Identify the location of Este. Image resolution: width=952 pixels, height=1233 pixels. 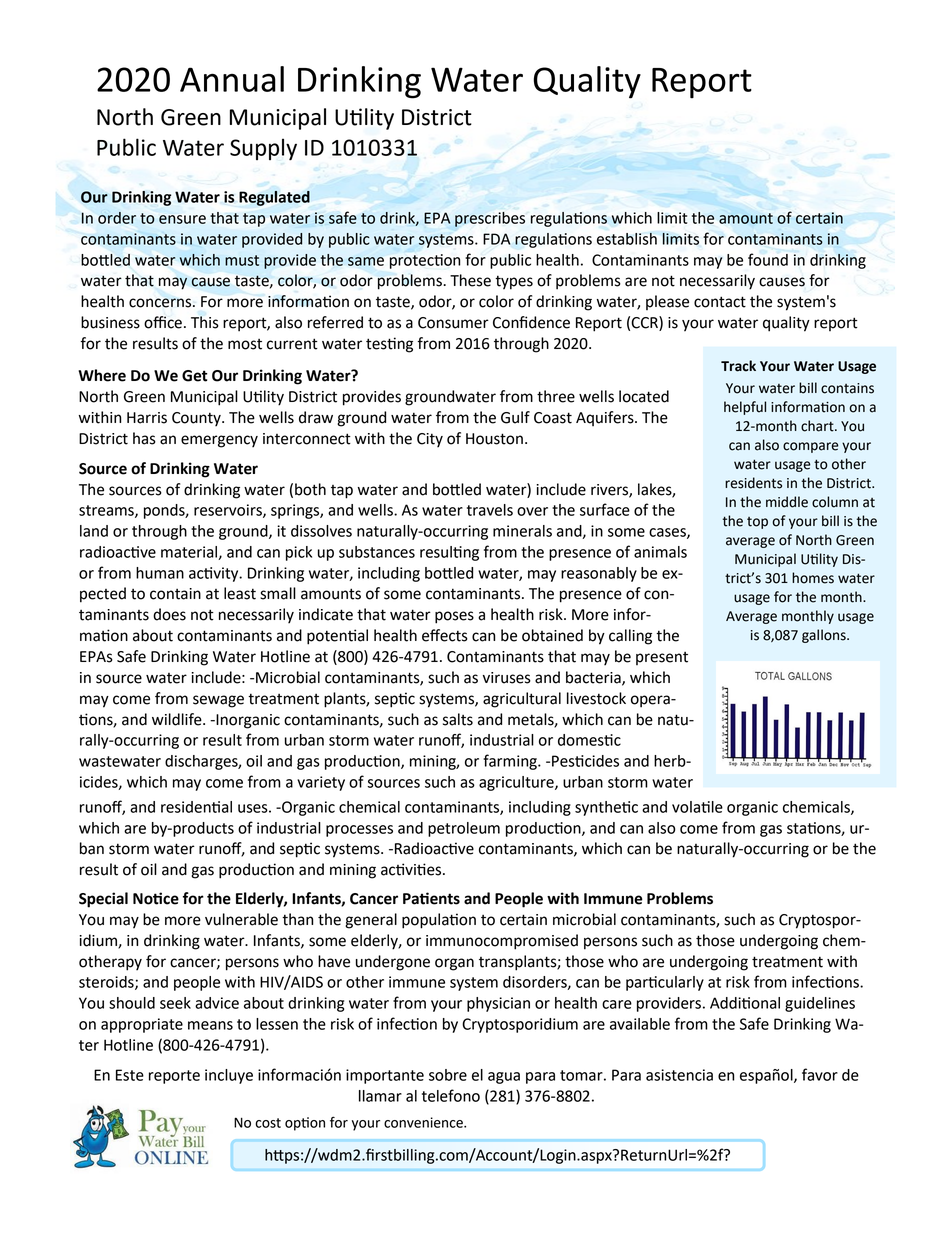
(130, 1075).
